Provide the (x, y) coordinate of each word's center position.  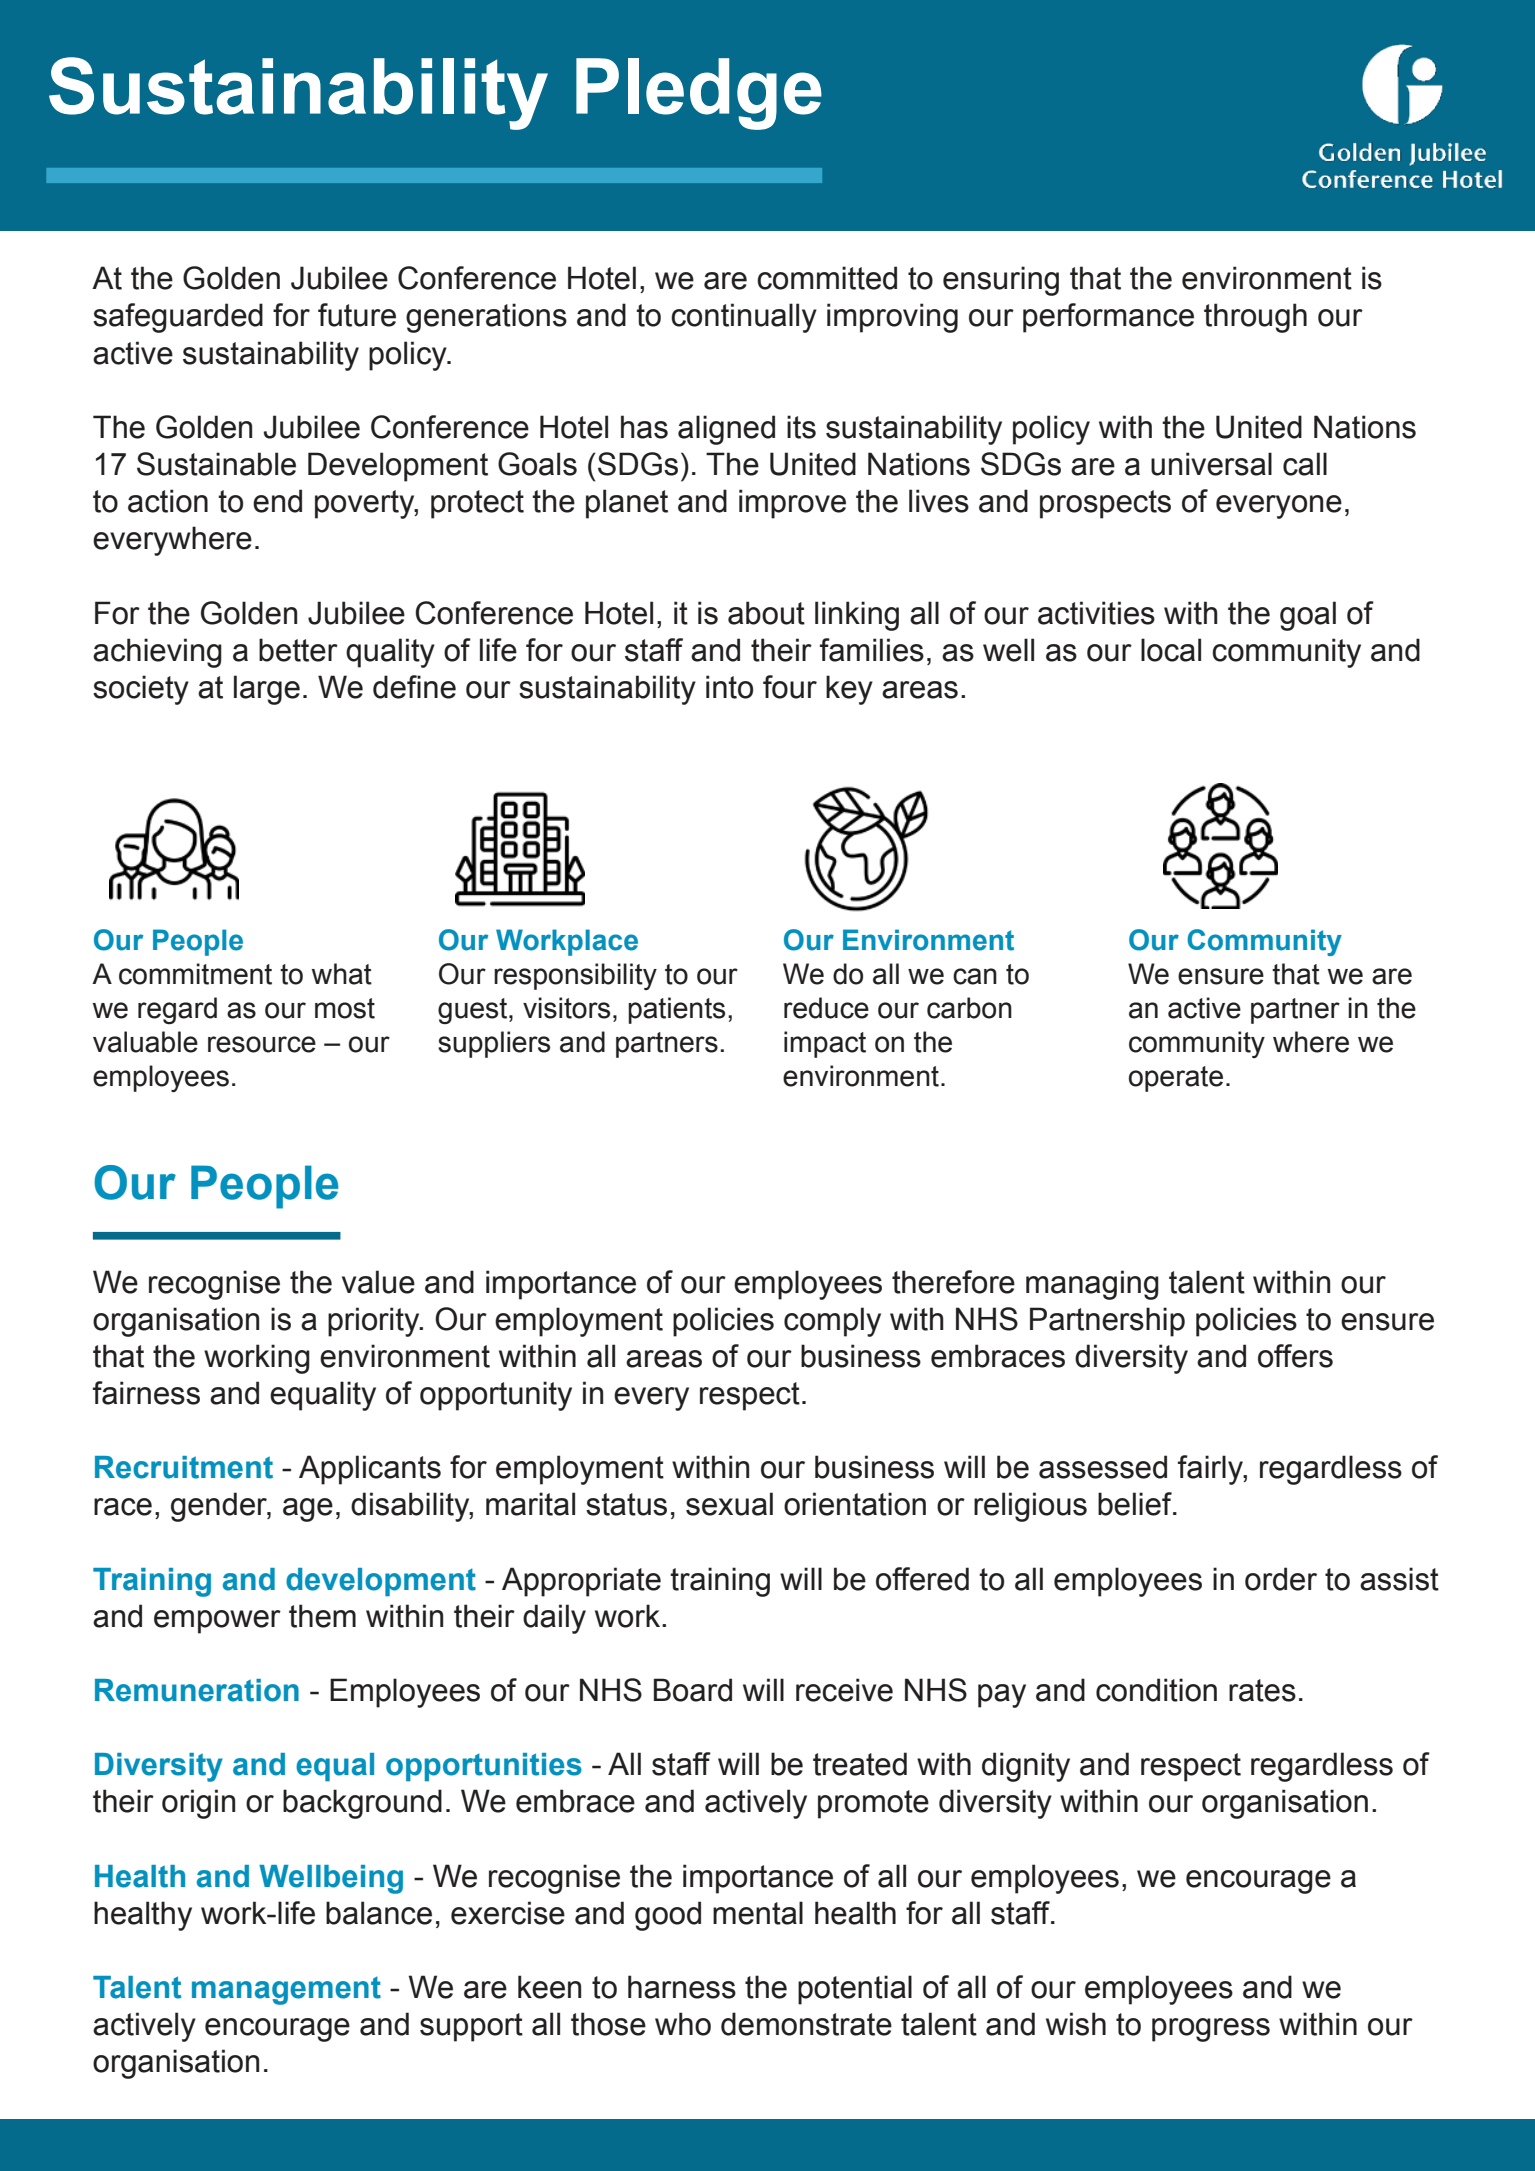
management (286, 1991)
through (1255, 318)
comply (832, 1322)
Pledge (699, 94)
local (1171, 650)
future (357, 315)
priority (375, 1322)
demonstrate (806, 2024)
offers (1295, 1356)
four (790, 687)
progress (1211, 2030)
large (267, 690)
